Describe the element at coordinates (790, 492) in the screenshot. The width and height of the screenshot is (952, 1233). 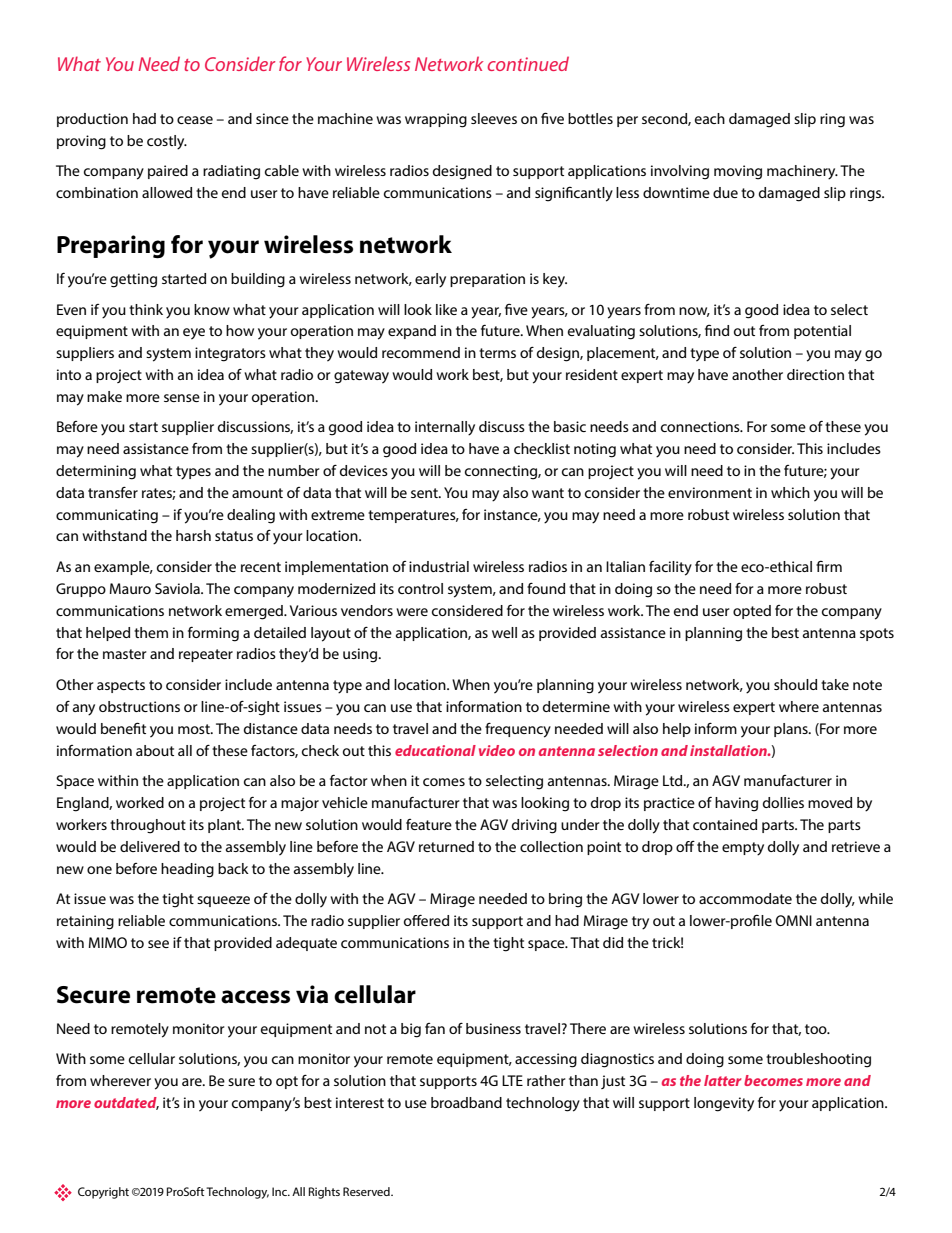
I see `which` at that location.
